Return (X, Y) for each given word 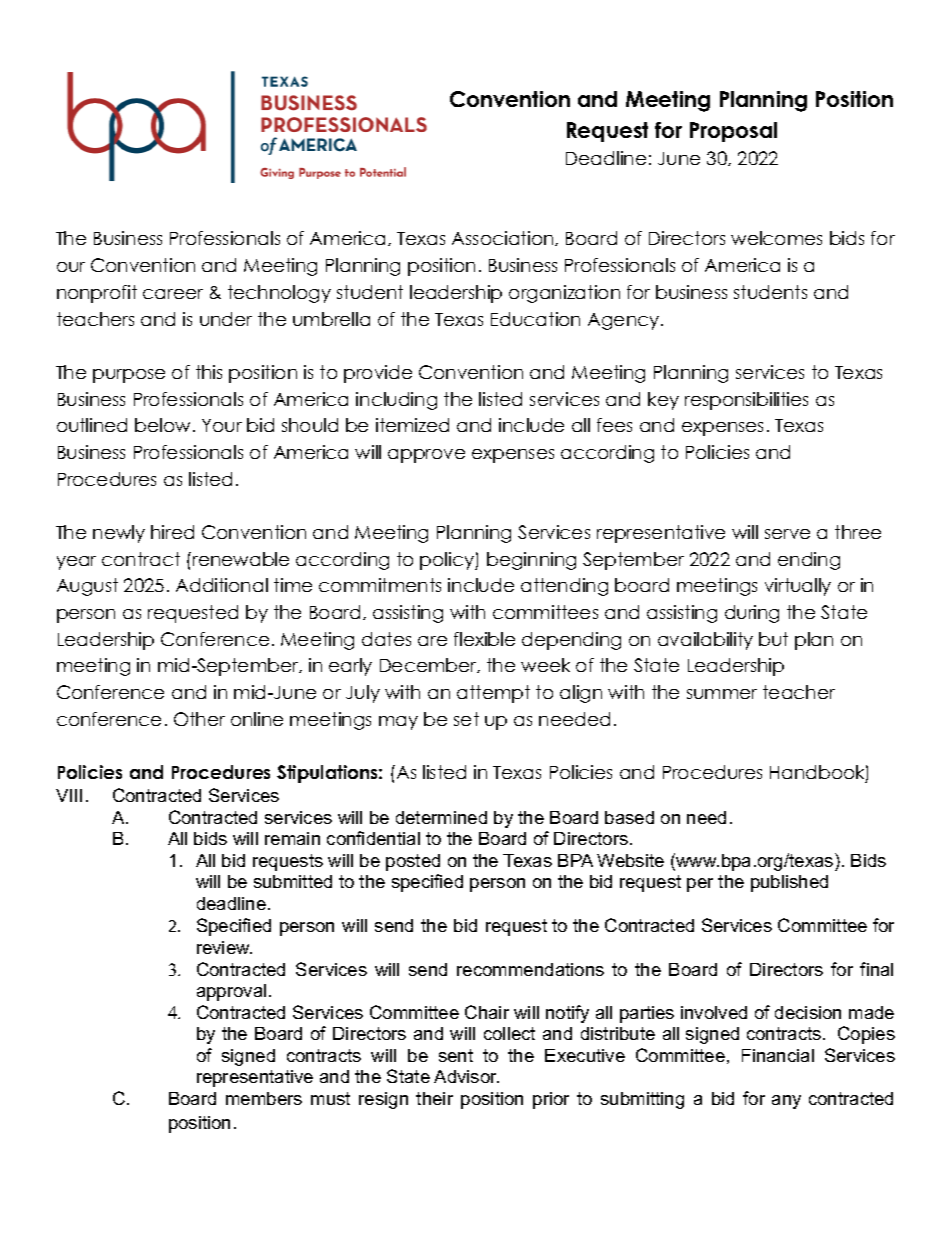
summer (722, 694)
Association (502, 238)
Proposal (733, 132)
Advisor (466, 1076)
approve (426, 456)
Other (199, 719)
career (173, 294)
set (466, 719)
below (162, 425)
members (264, 1098)
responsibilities (746, 401)
